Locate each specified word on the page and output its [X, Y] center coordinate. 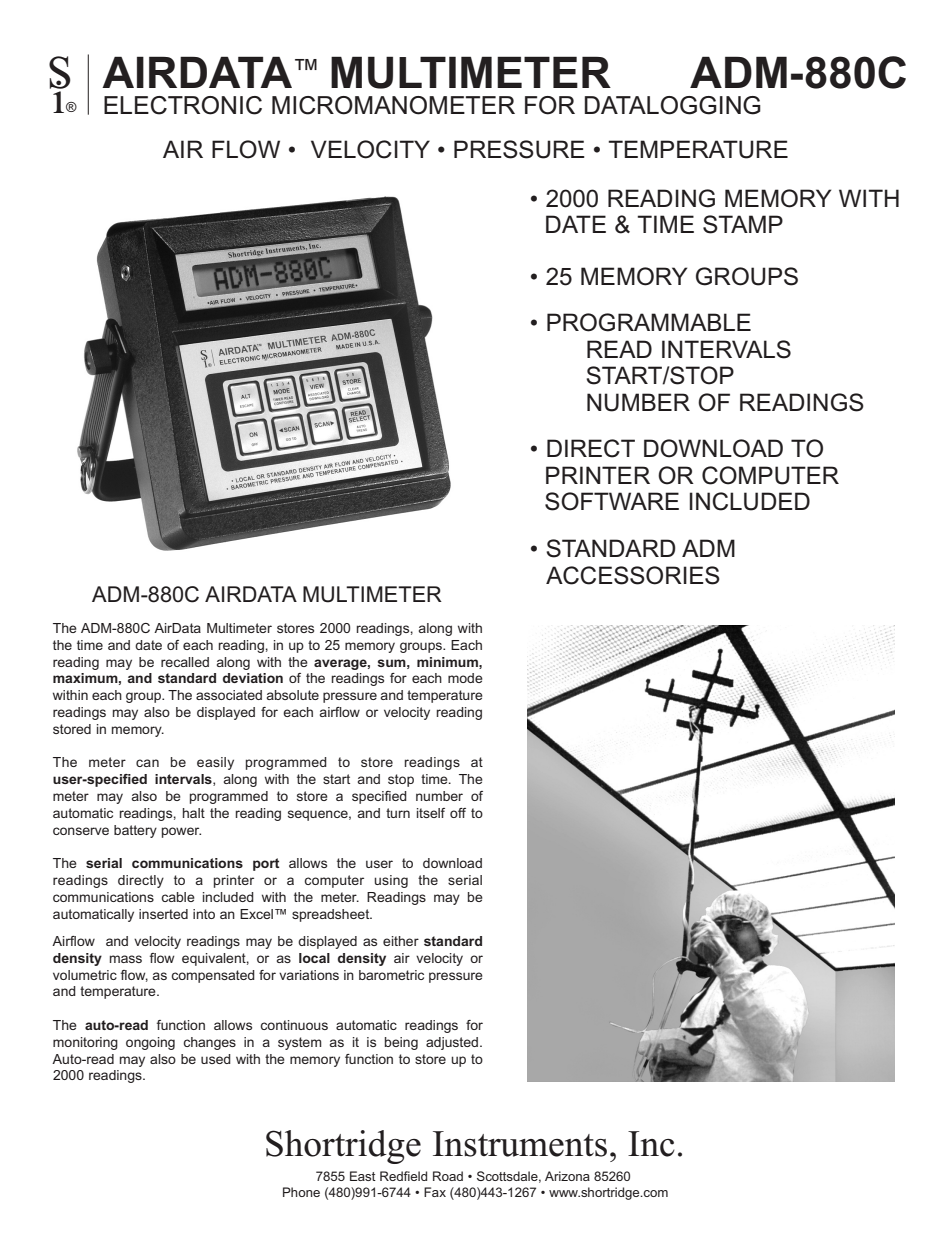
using [391, 881]
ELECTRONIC [183, 105]
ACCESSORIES [633, 575]
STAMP [743, 224]
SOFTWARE [612, 501]
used [216, 1059]
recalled [185, 662]
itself [431, 813]
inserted [163, 914]
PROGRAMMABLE [649, 322]
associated [229, 695]
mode [465, 678]
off [458, 813]
